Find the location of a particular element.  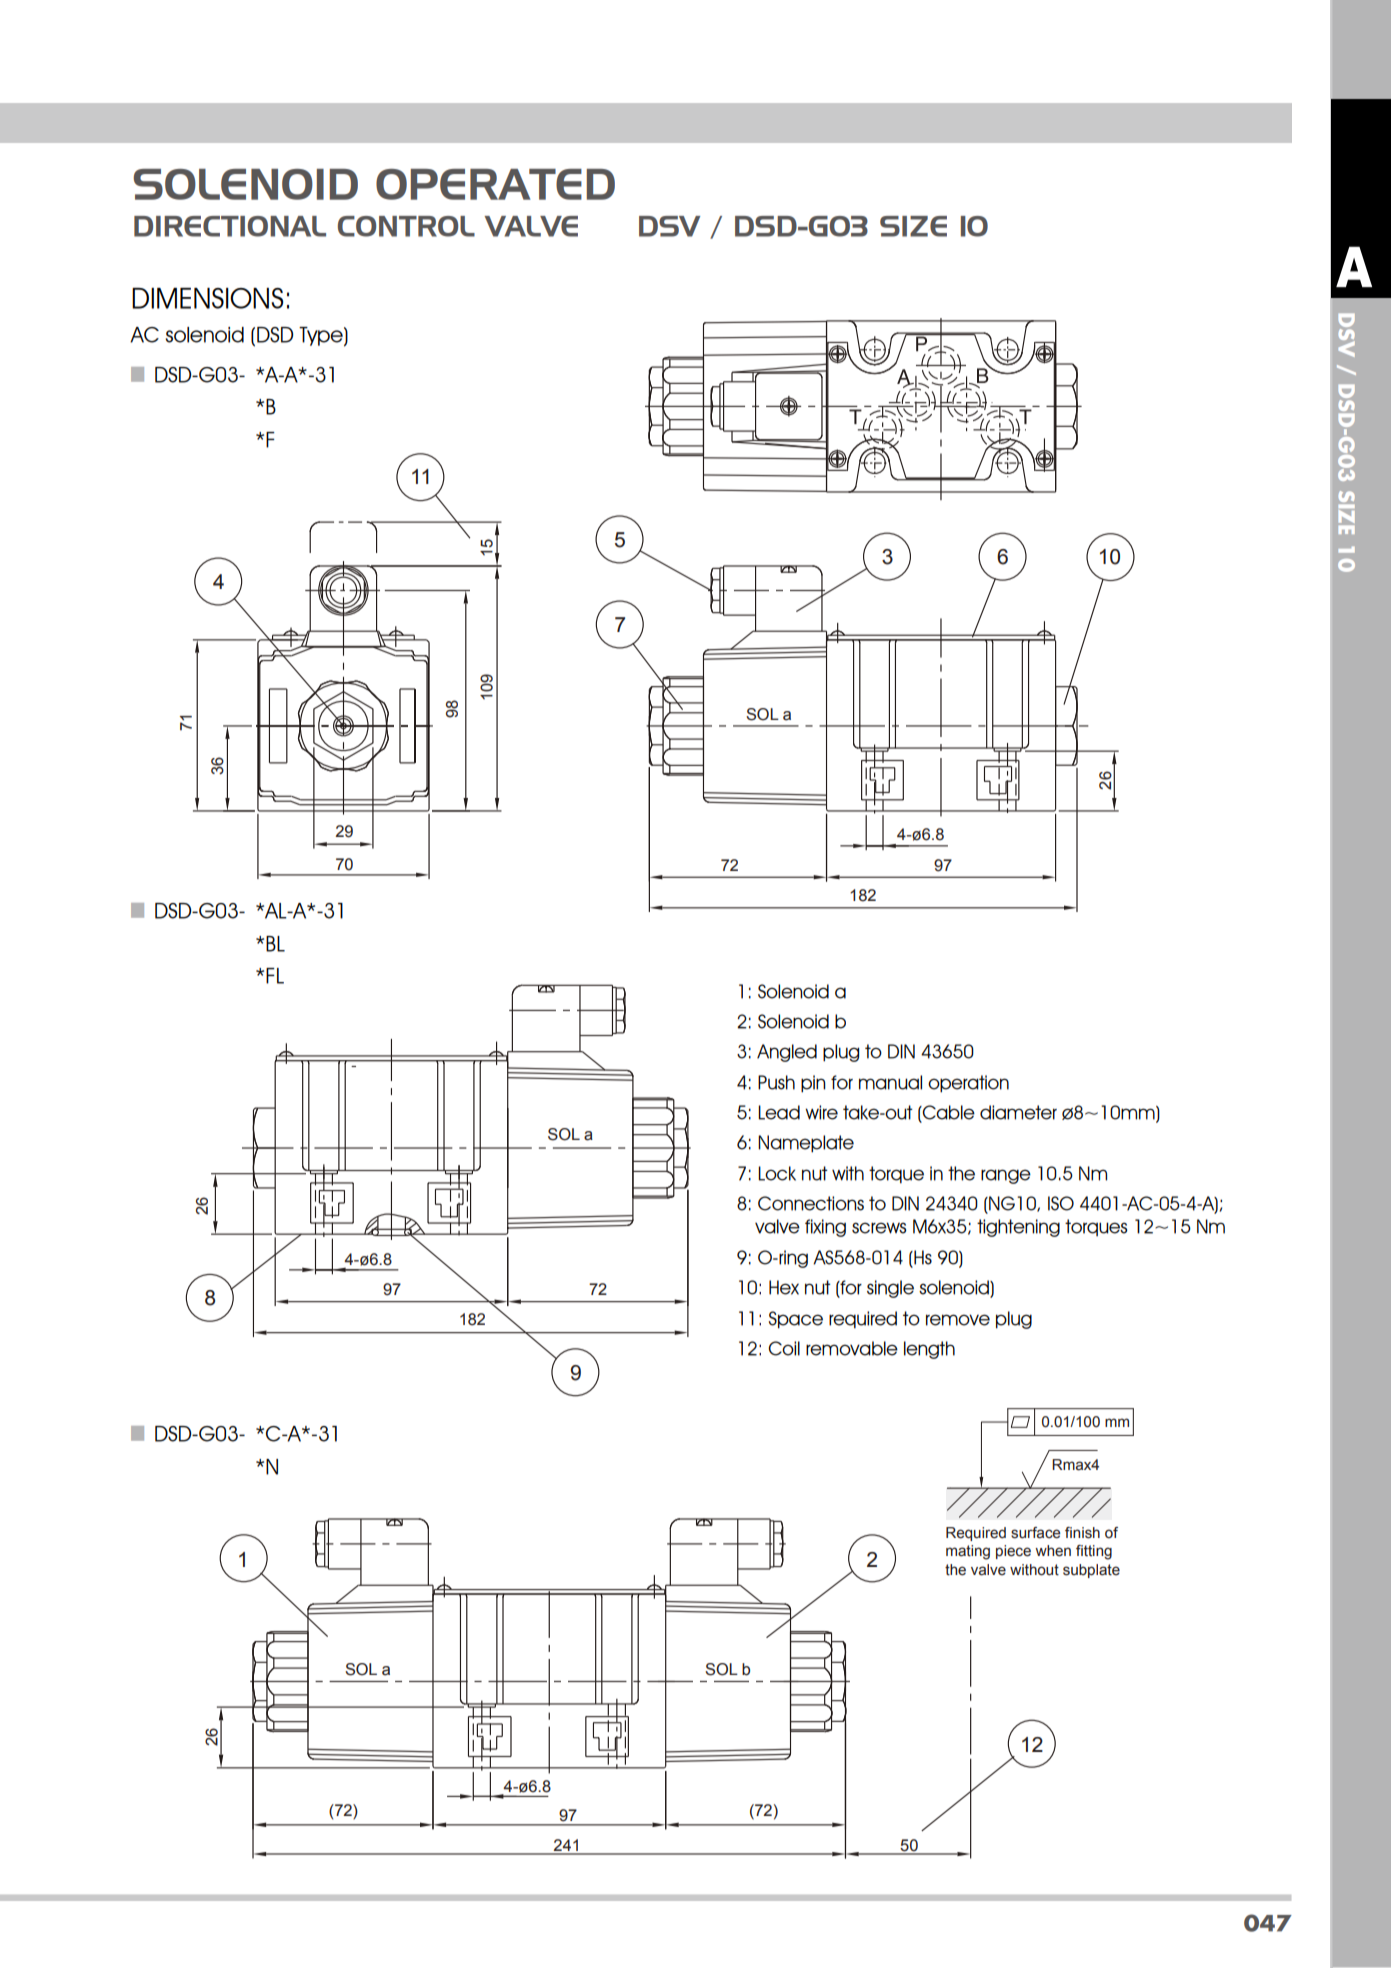

Lead is located at coordinates (779, 1112).
